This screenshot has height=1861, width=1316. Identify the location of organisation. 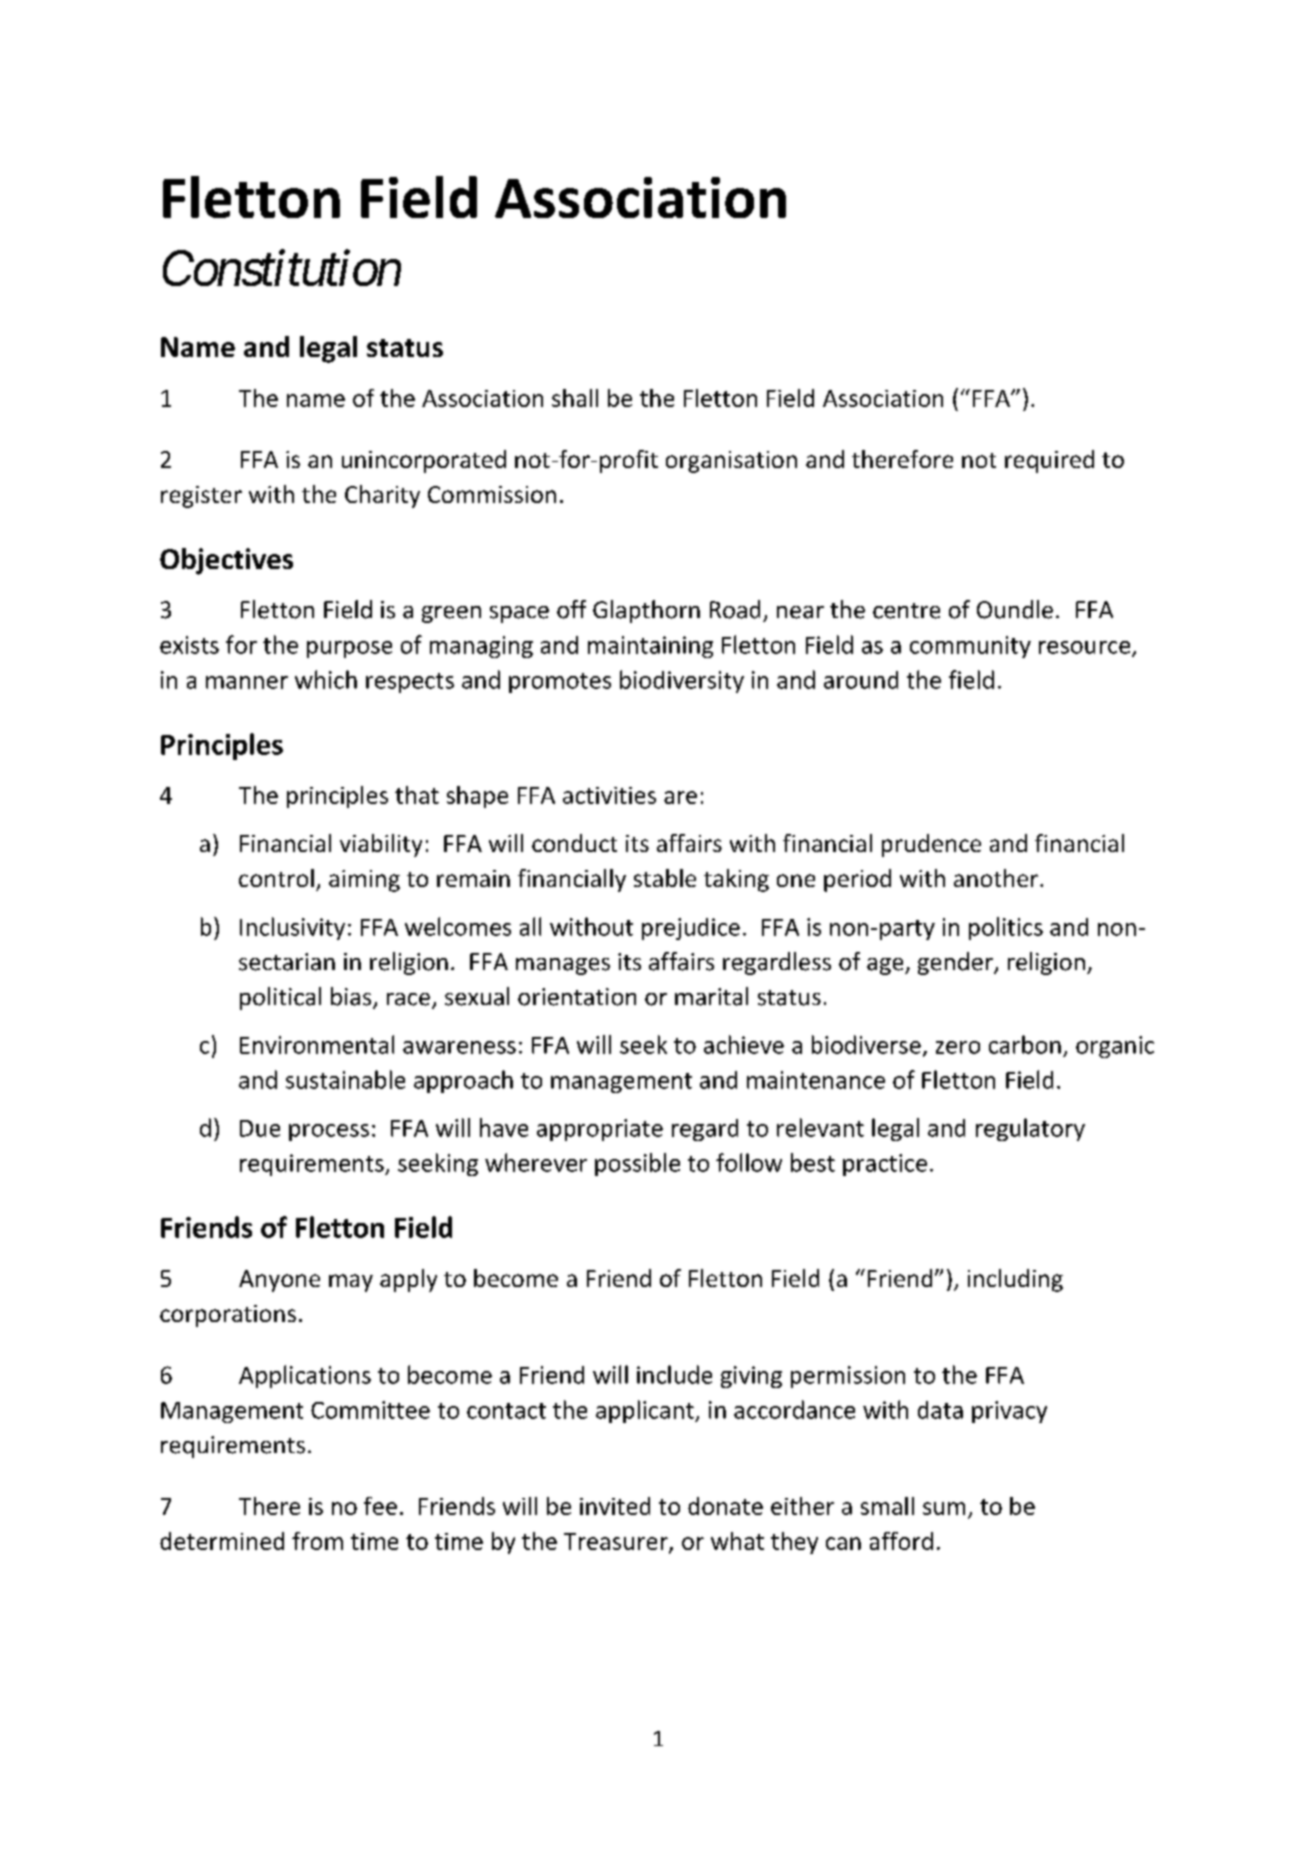
(731, 462).
